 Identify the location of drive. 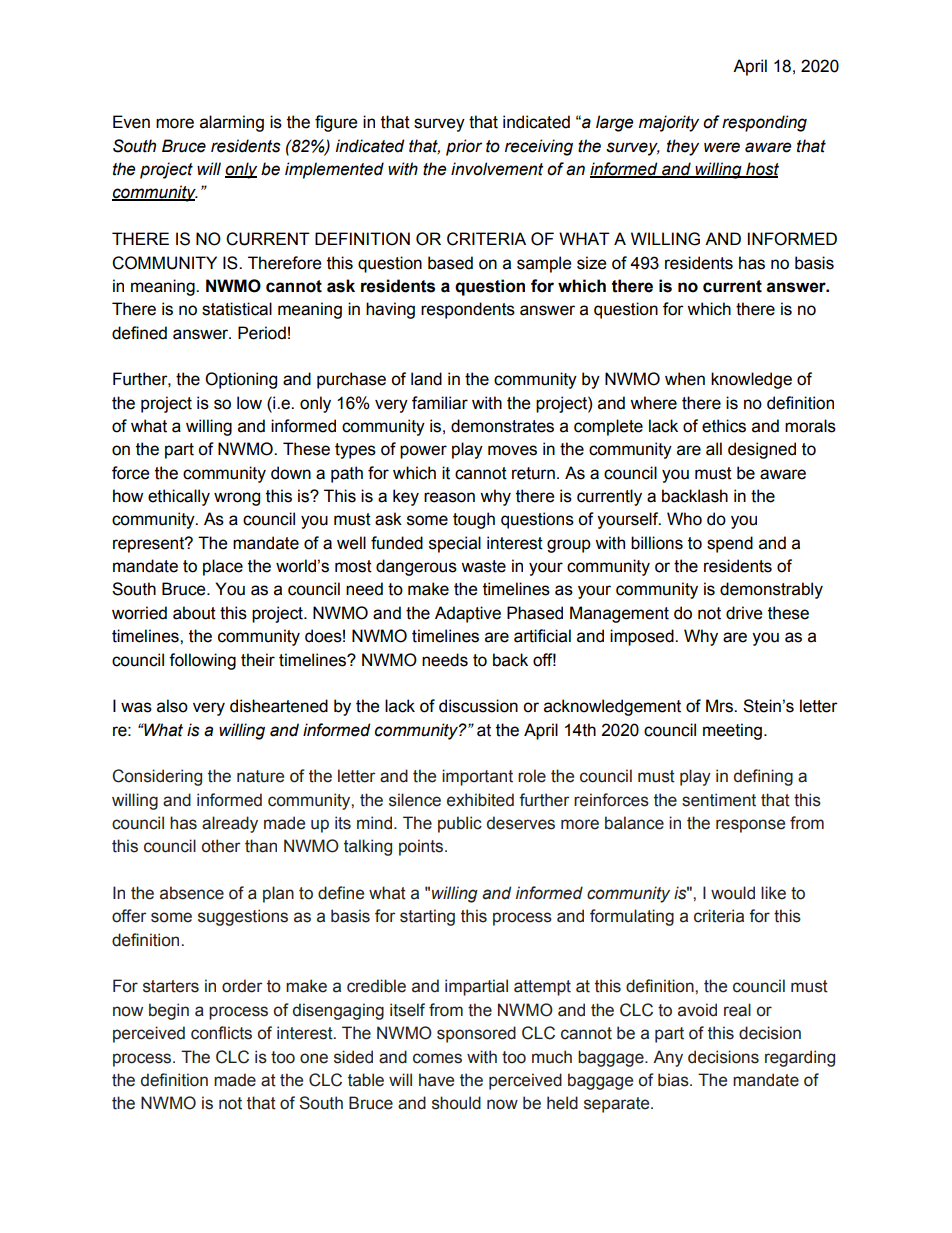
(744, 613).
